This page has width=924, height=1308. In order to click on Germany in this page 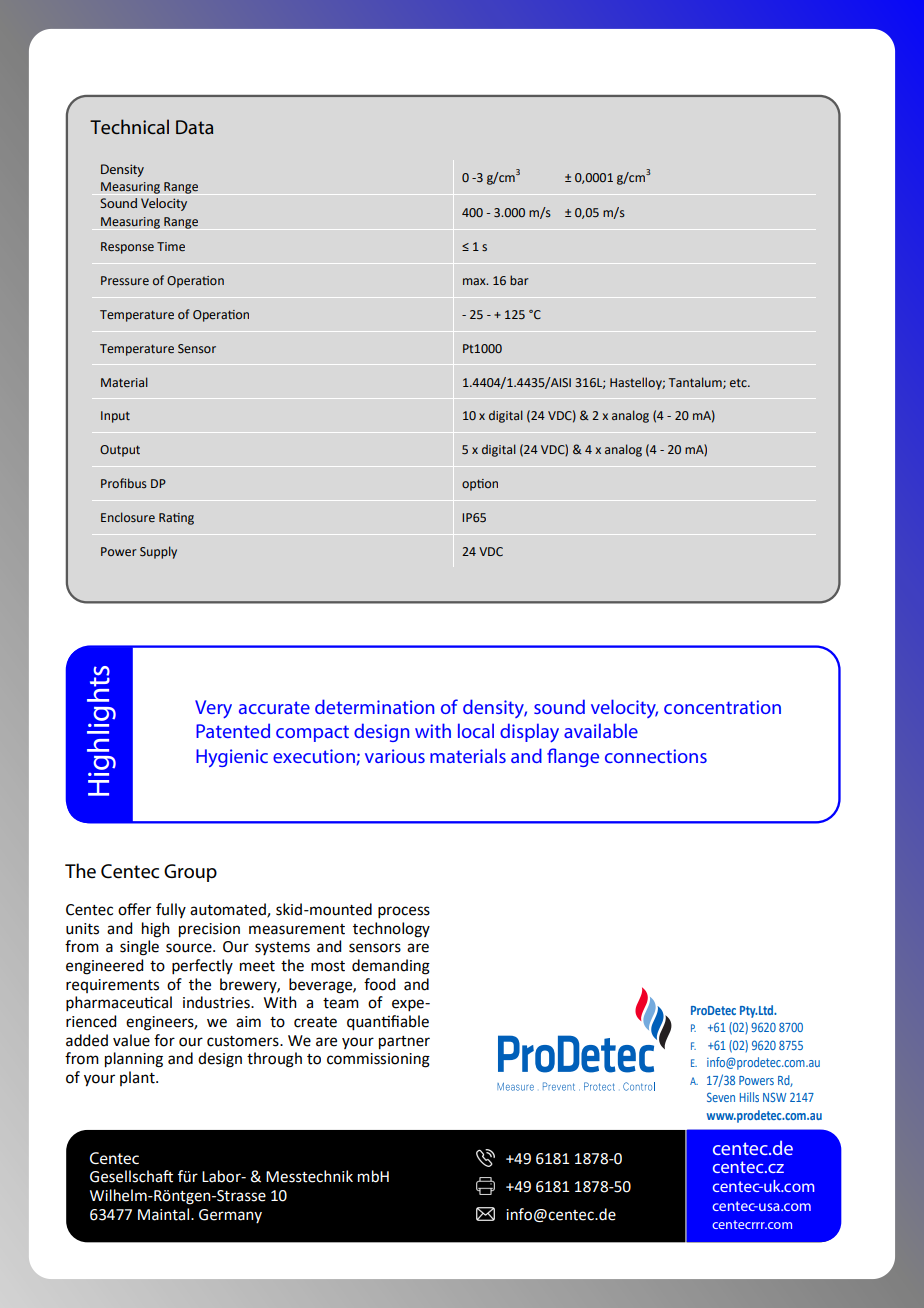, I will do `click(230, 1216)`.
